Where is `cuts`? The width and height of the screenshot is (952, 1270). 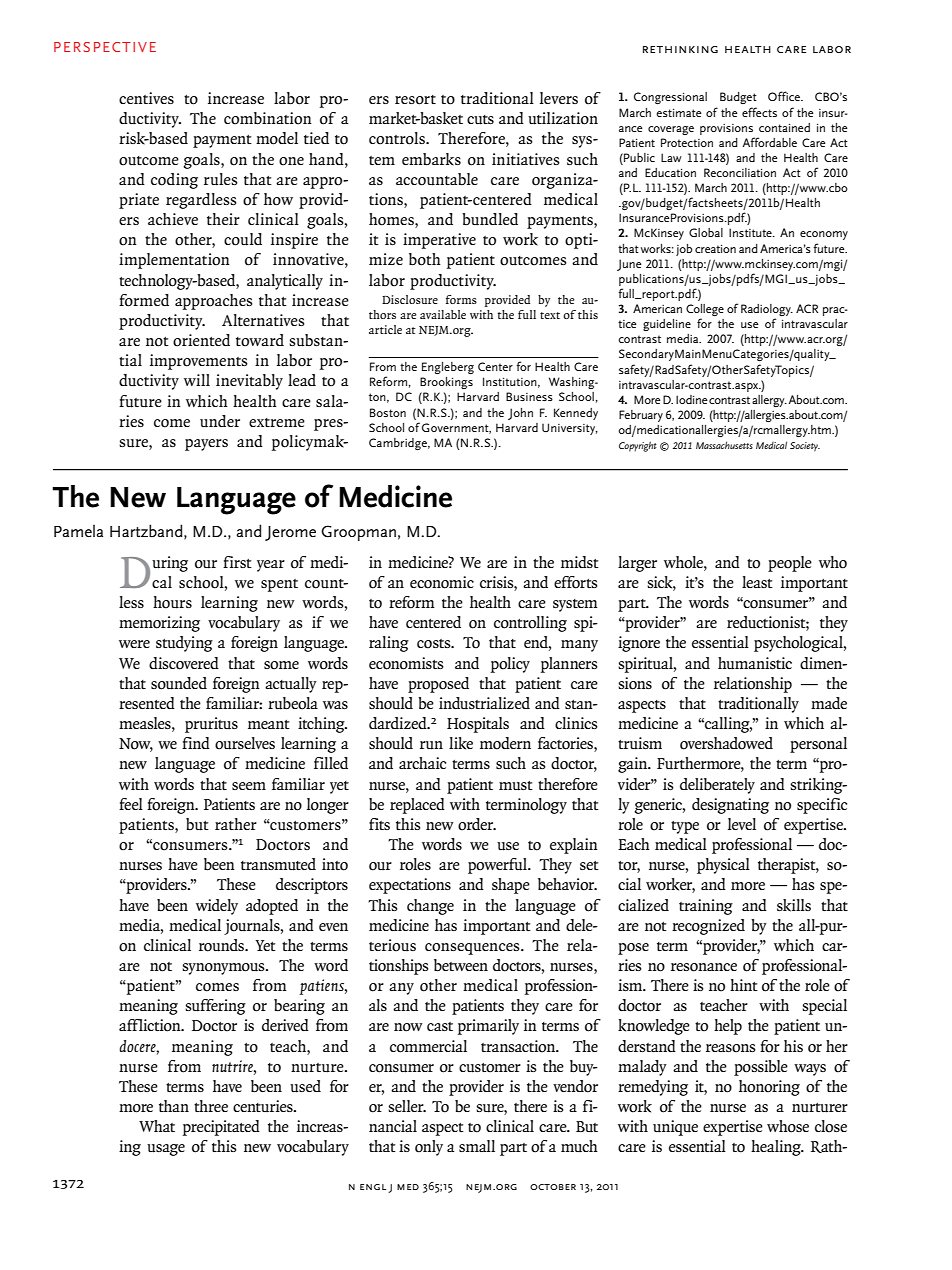 cuts is located at coordinates (480, 120).
